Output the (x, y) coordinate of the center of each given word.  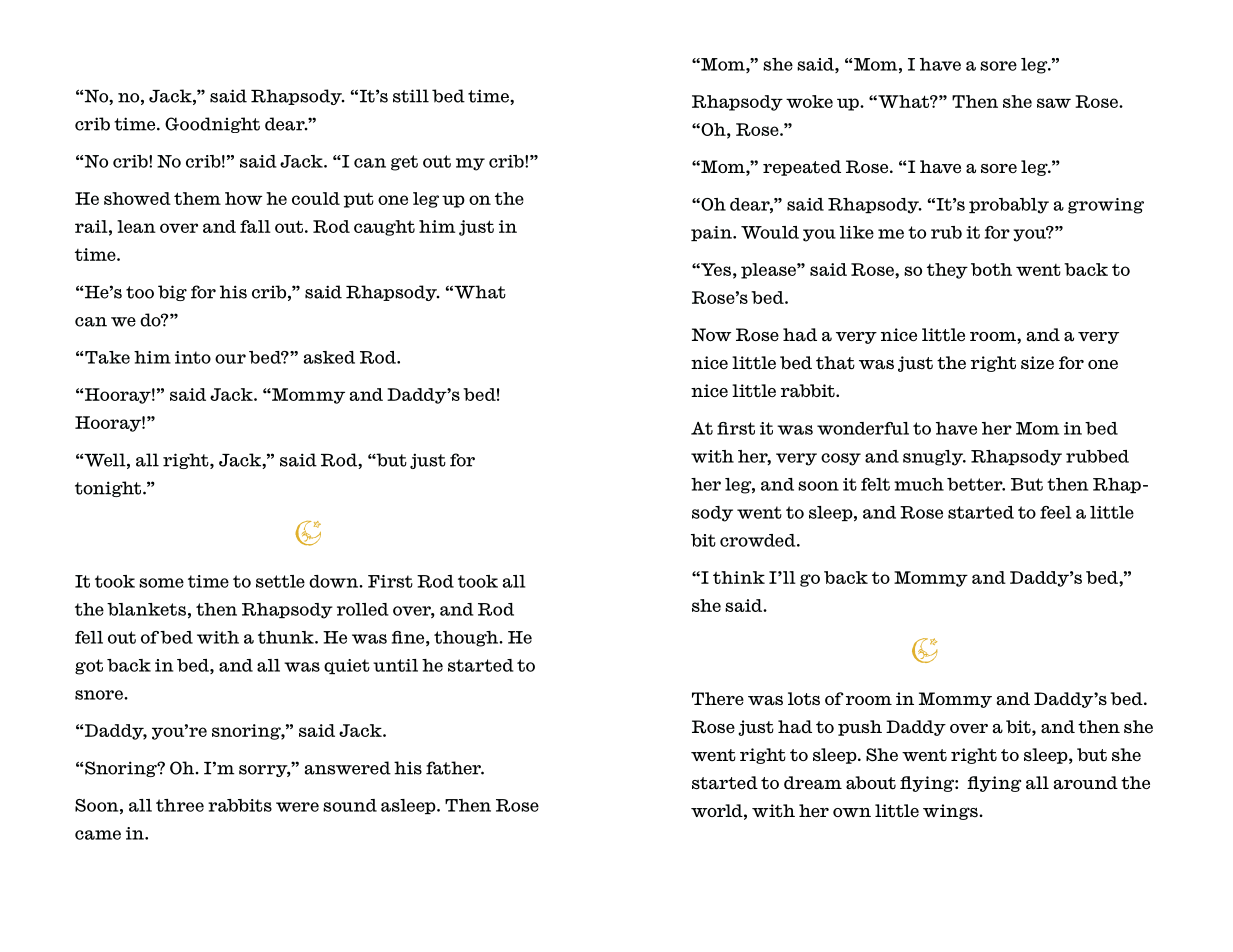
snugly (934, 458)
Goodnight (212, 125)
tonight (109, 489)
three (180, 805)
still (411, 96)
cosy (841, 459)
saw (1054, 103)
